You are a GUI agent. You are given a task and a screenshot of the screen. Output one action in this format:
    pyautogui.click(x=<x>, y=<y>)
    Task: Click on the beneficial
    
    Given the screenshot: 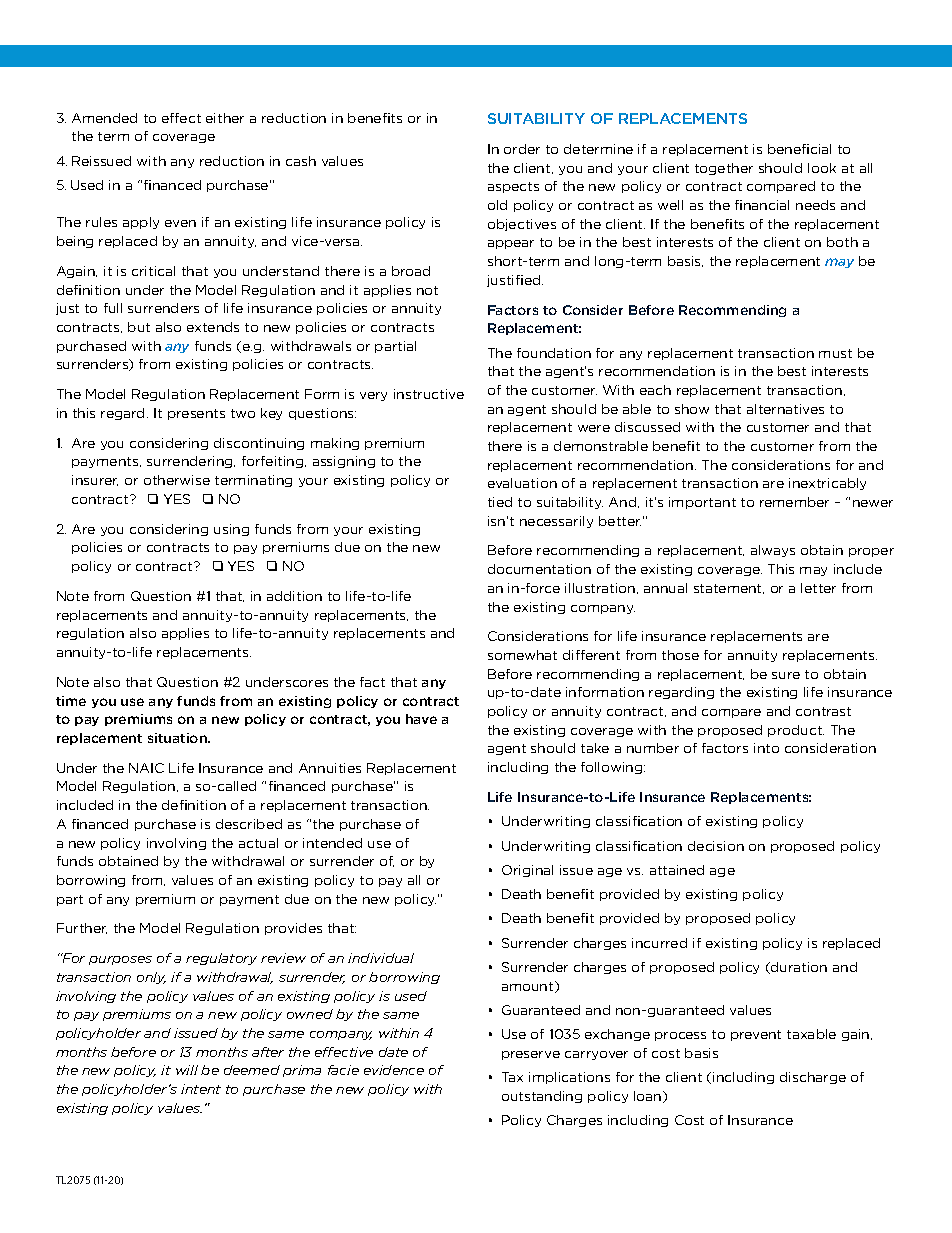 What is the action you would take?
    pyautogui.click(x=799, y=149)
